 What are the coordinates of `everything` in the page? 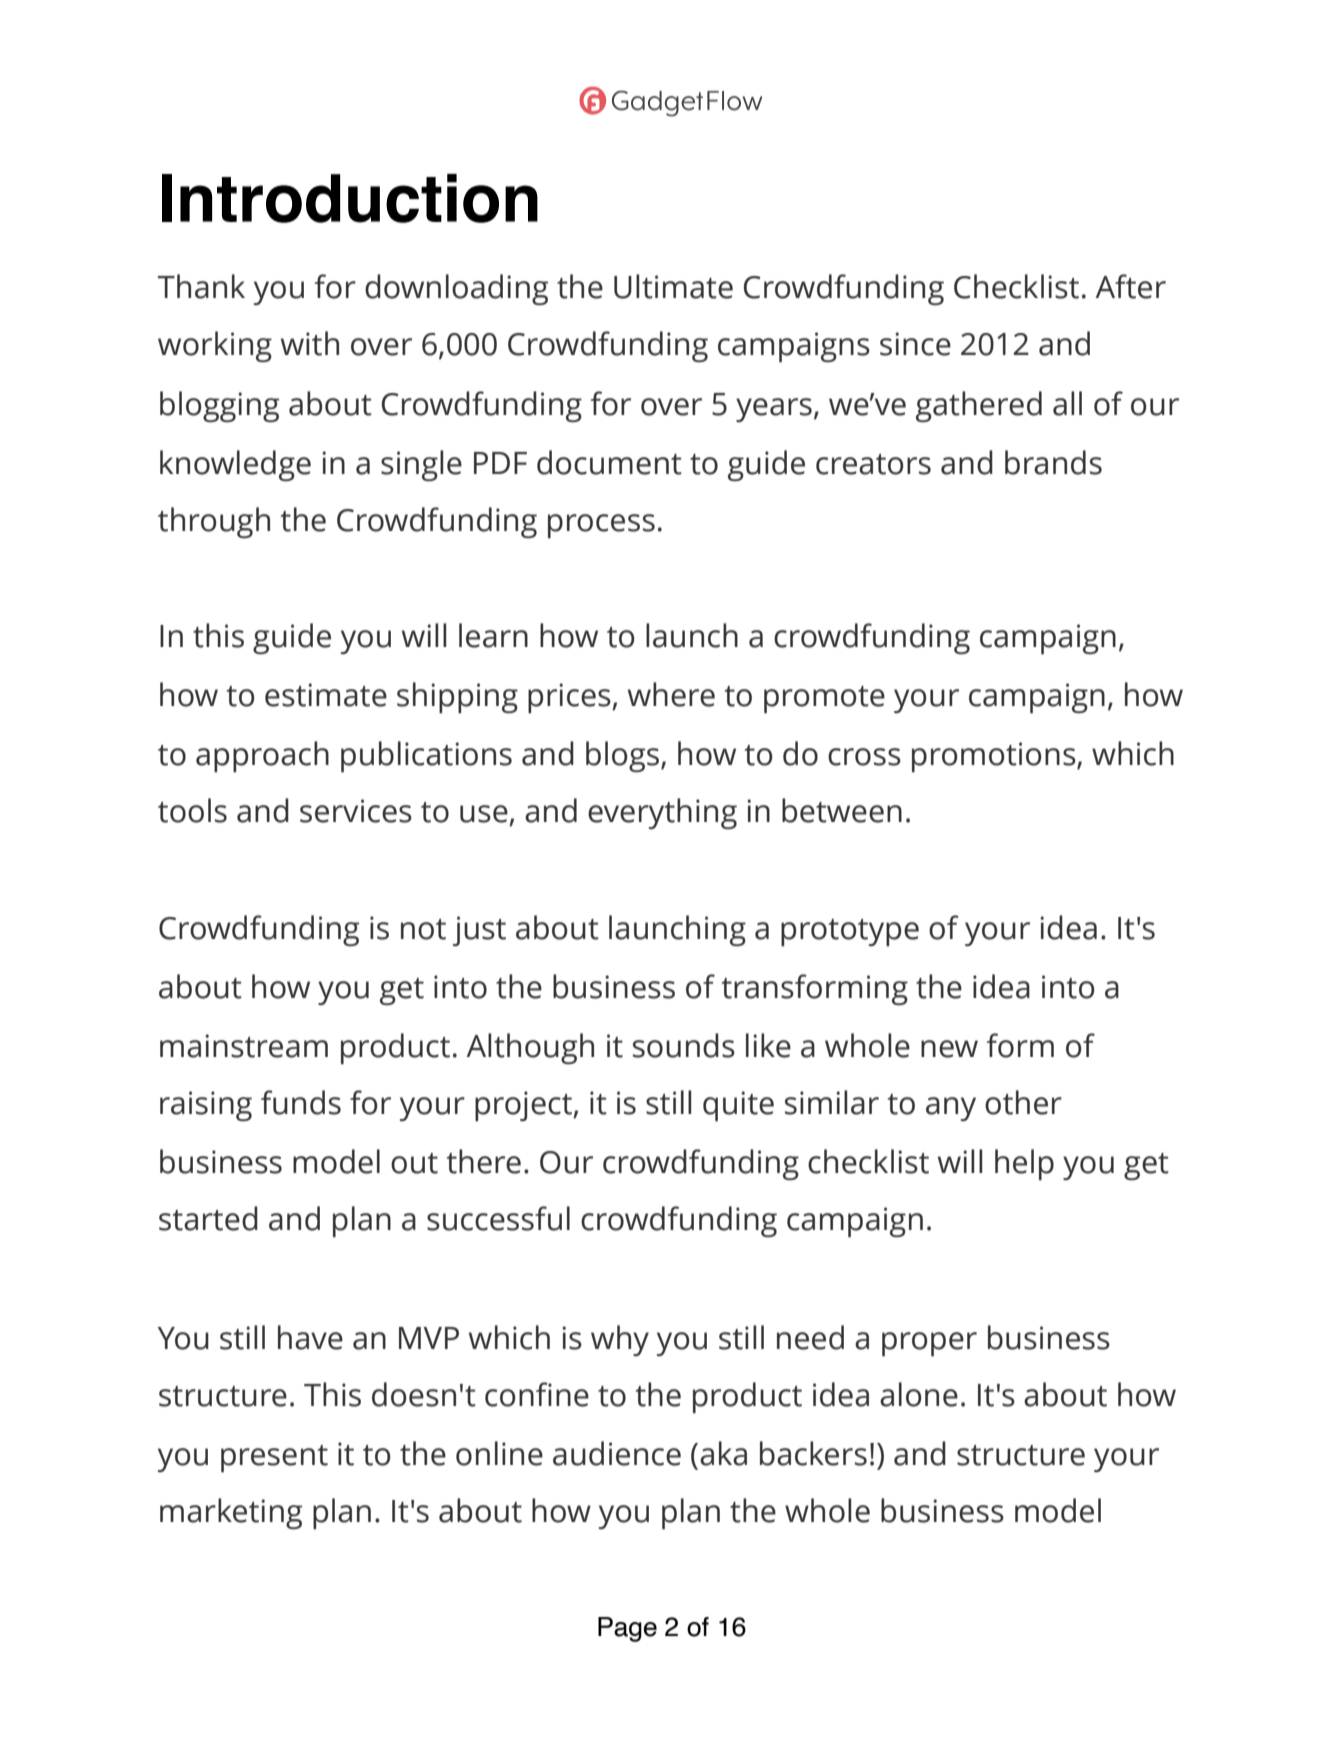 It's located at (662, 813).
